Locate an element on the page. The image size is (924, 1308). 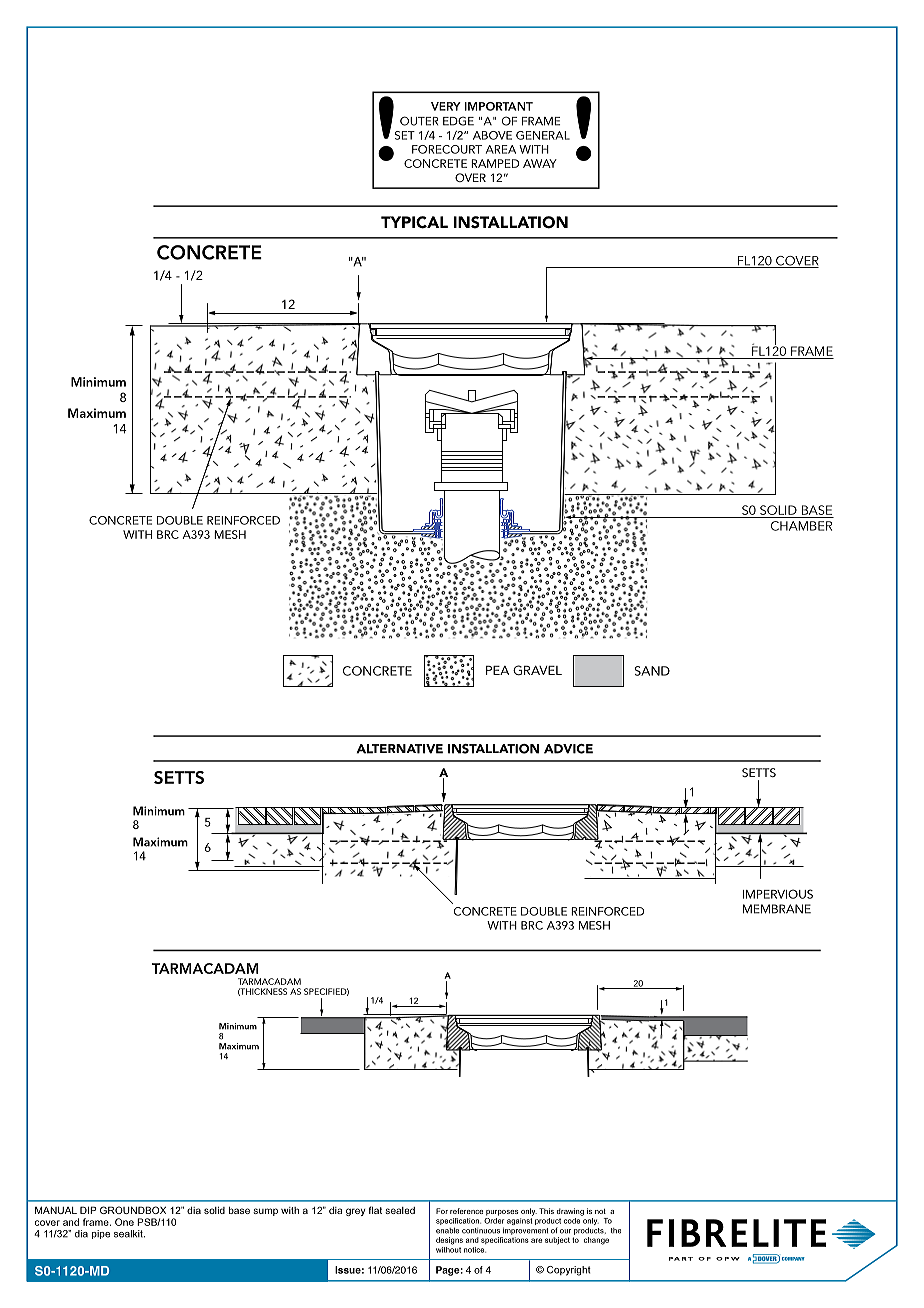
SAND is located at coordinates (652, 671).
